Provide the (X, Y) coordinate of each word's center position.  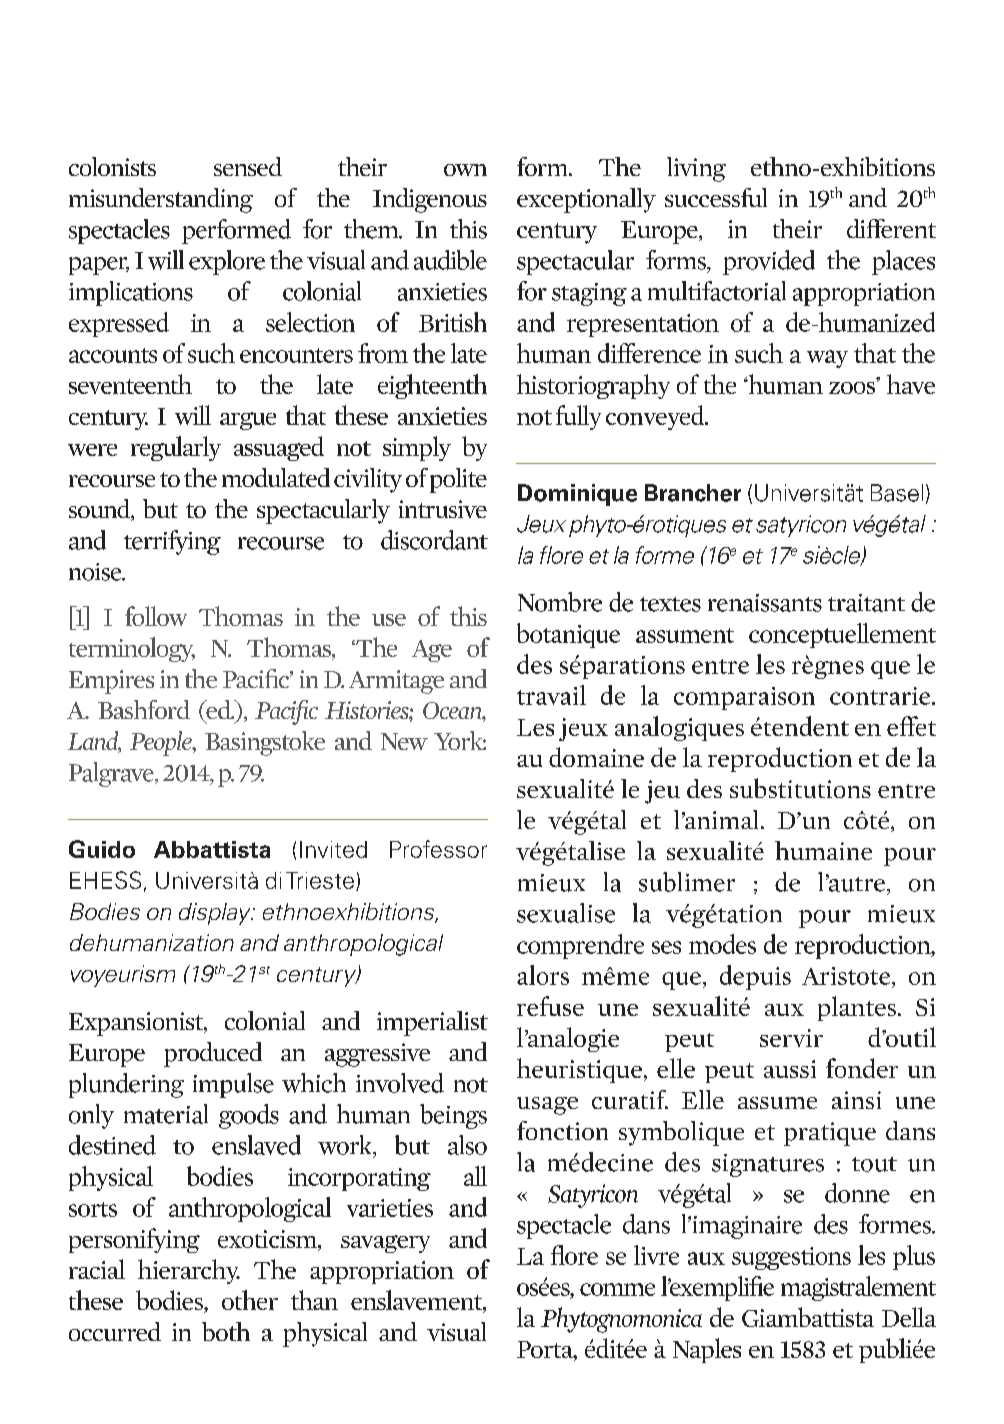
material (166, 1114)
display (216, 914)
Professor (438, 849)
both (226, 1331)
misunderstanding (161, 200)
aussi (790, 1069)
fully (578, 417)
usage (547, 1106)
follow (156, 616)
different (891, 228)
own (465, 170)
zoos (852, 388)
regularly (176, 448)
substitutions (800, 788)
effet (911, 726)
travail (551, 695)
